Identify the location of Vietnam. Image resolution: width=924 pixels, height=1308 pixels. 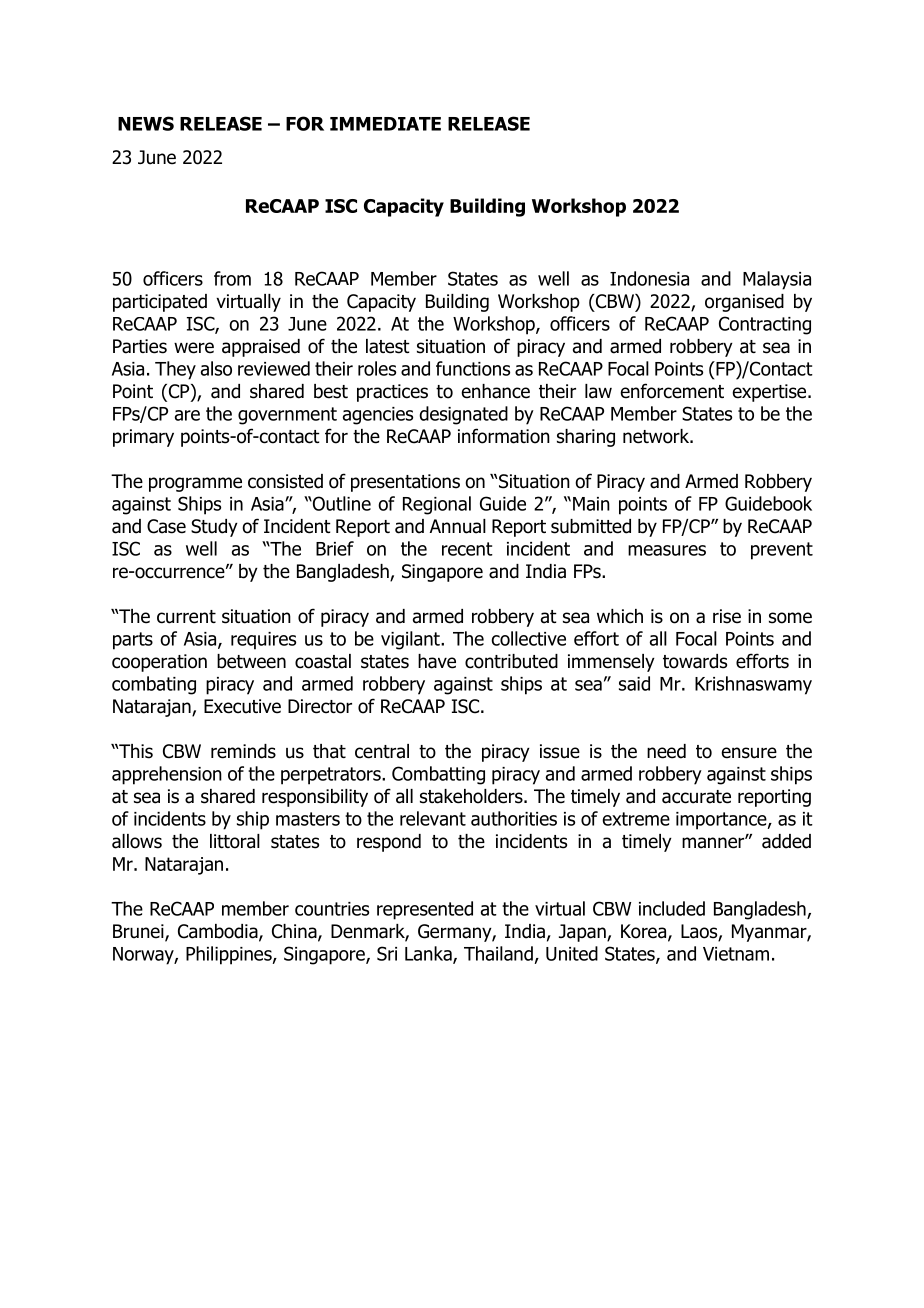
(736, 954).
